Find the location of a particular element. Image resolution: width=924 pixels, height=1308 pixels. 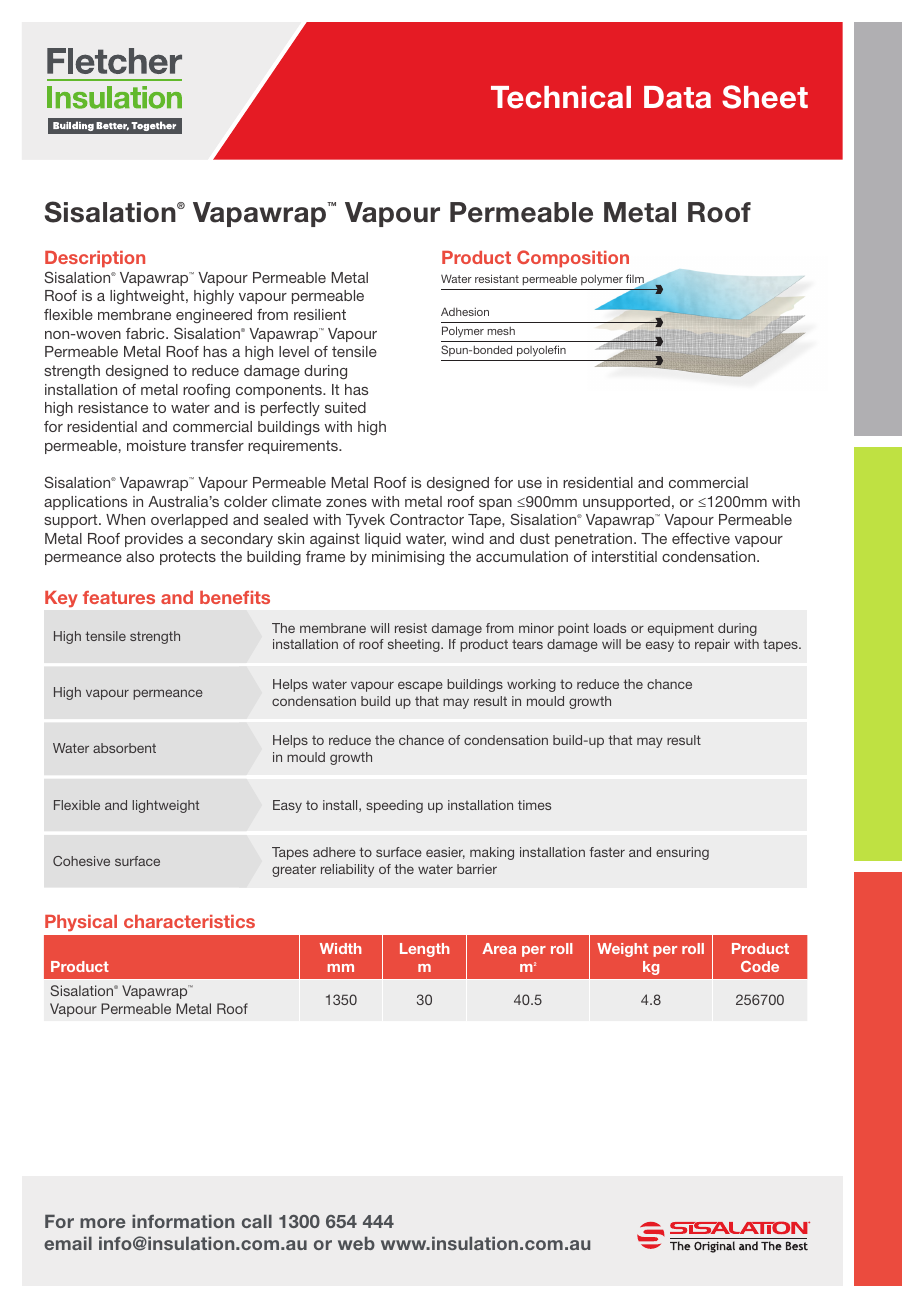

Description is located at coordinates (95, 259).
